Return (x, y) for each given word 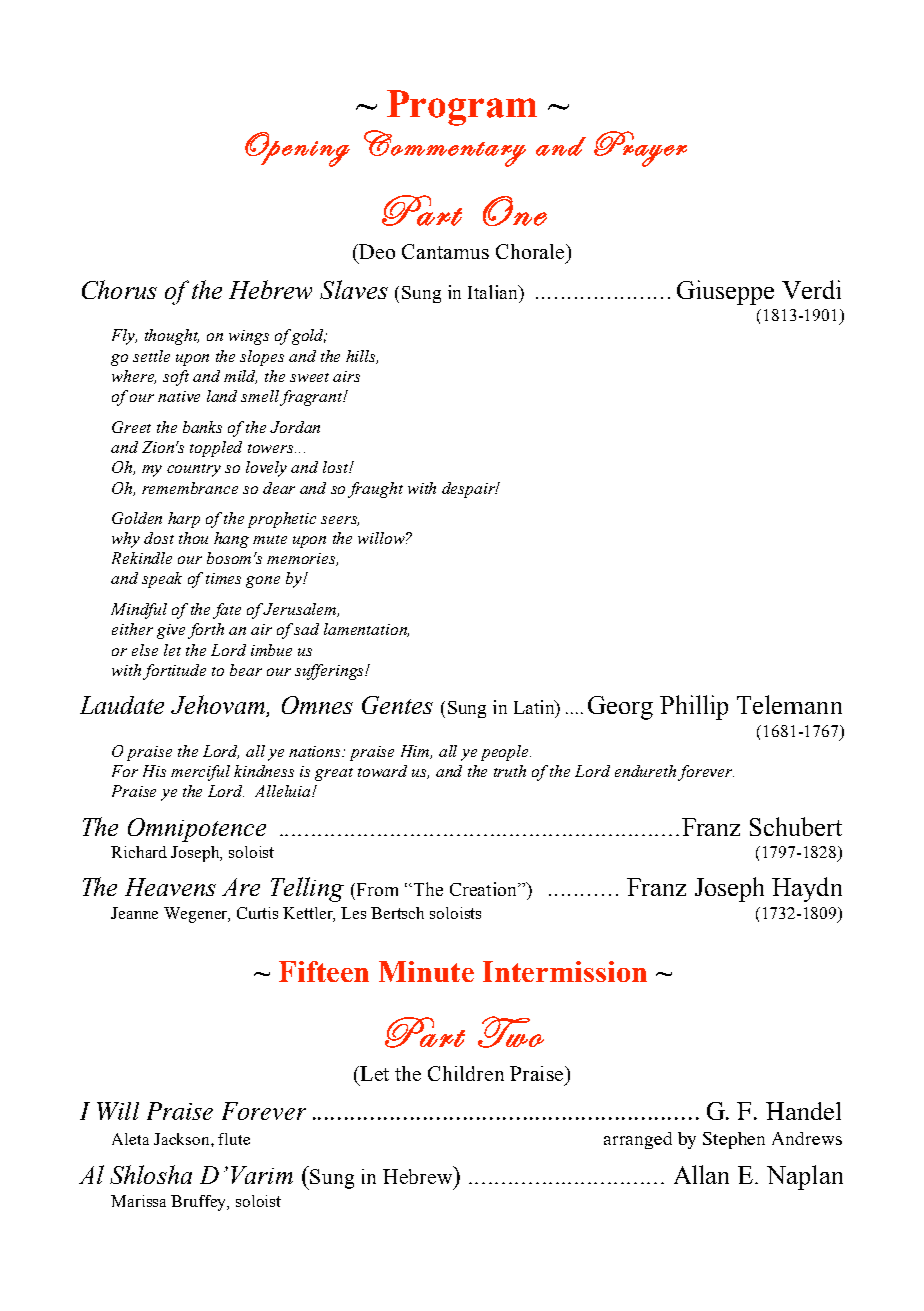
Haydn (807, 889)
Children (466, 1073)
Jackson (183, 1139)
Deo (376, 251)
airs (346, 376)
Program (462, 108)
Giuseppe (725, 292)
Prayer (640, 149)
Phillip (694, 707)
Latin (535, 708)
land (222, 396)
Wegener (197, 915)
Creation (484, 889)
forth (206, 631)
